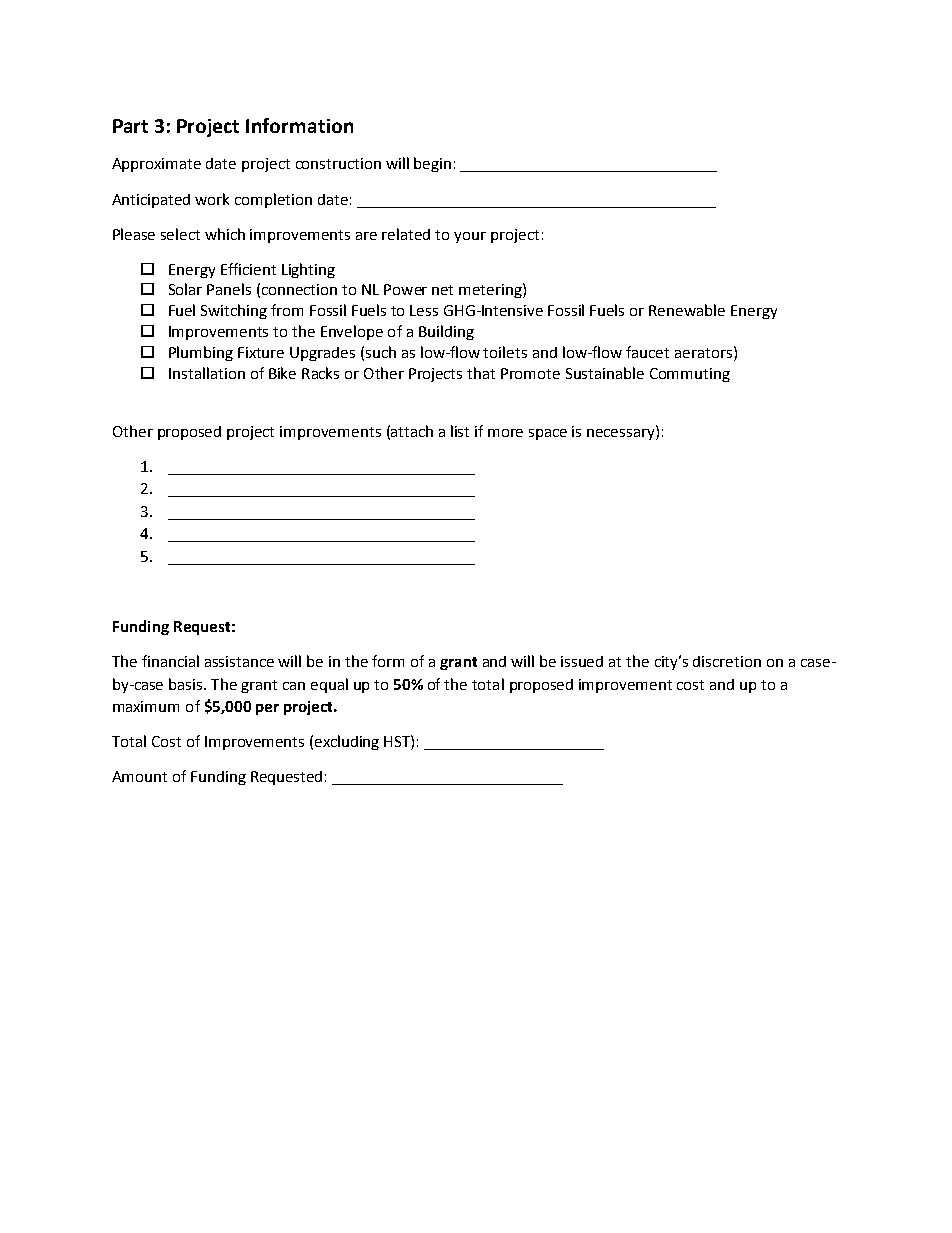 Image resolution: width=952 pixels, height=1233 pixels. I want to click on net, so click(442, 290).
